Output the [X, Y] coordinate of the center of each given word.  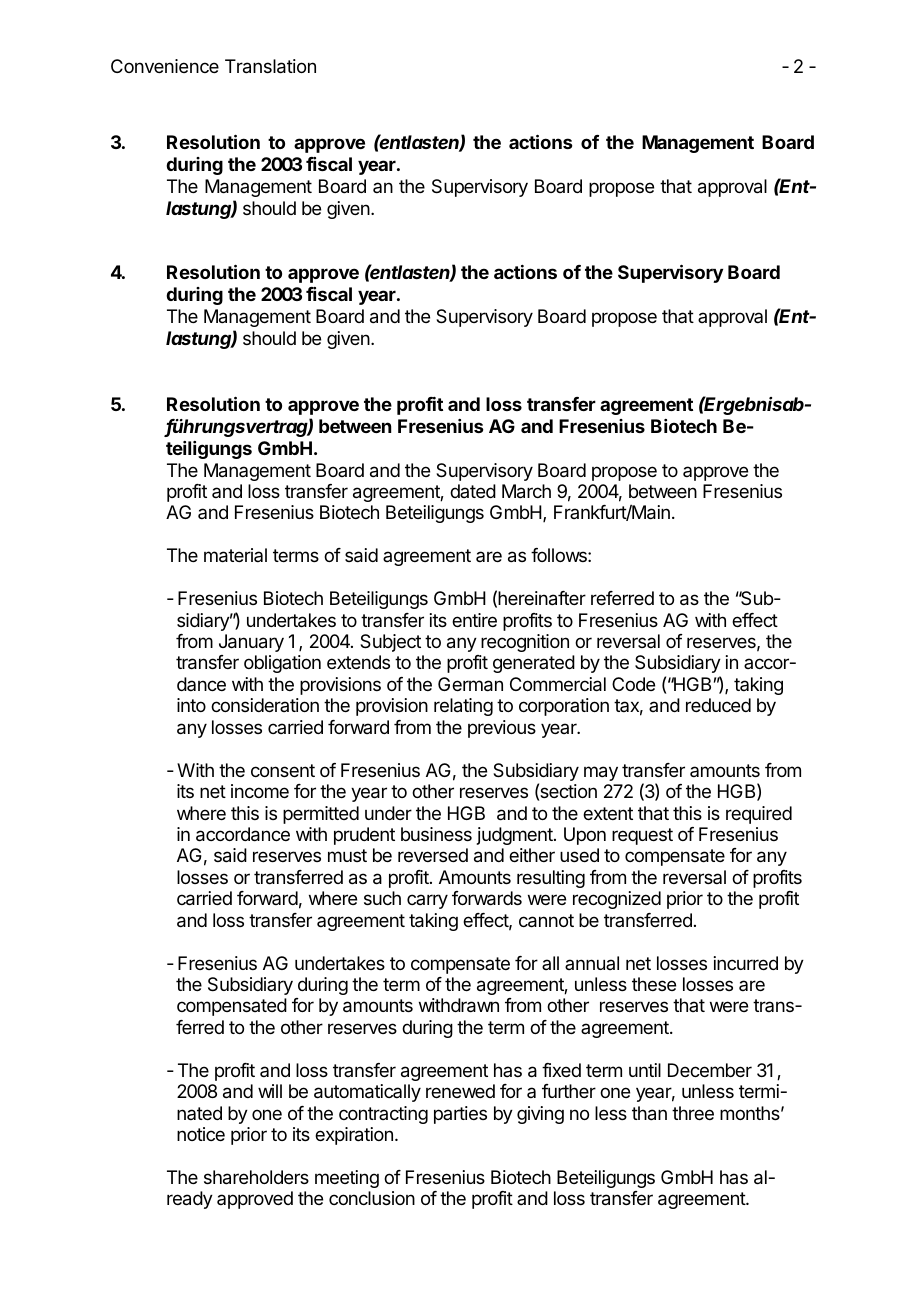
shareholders [256, 1177]
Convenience [165, 66]
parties [460, 1115]
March [526, 491]
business [436, 834]
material [235, 555]
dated [473, 491]
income [260, 791]
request [642, 836]
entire [474, 620]
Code [633, 684]
